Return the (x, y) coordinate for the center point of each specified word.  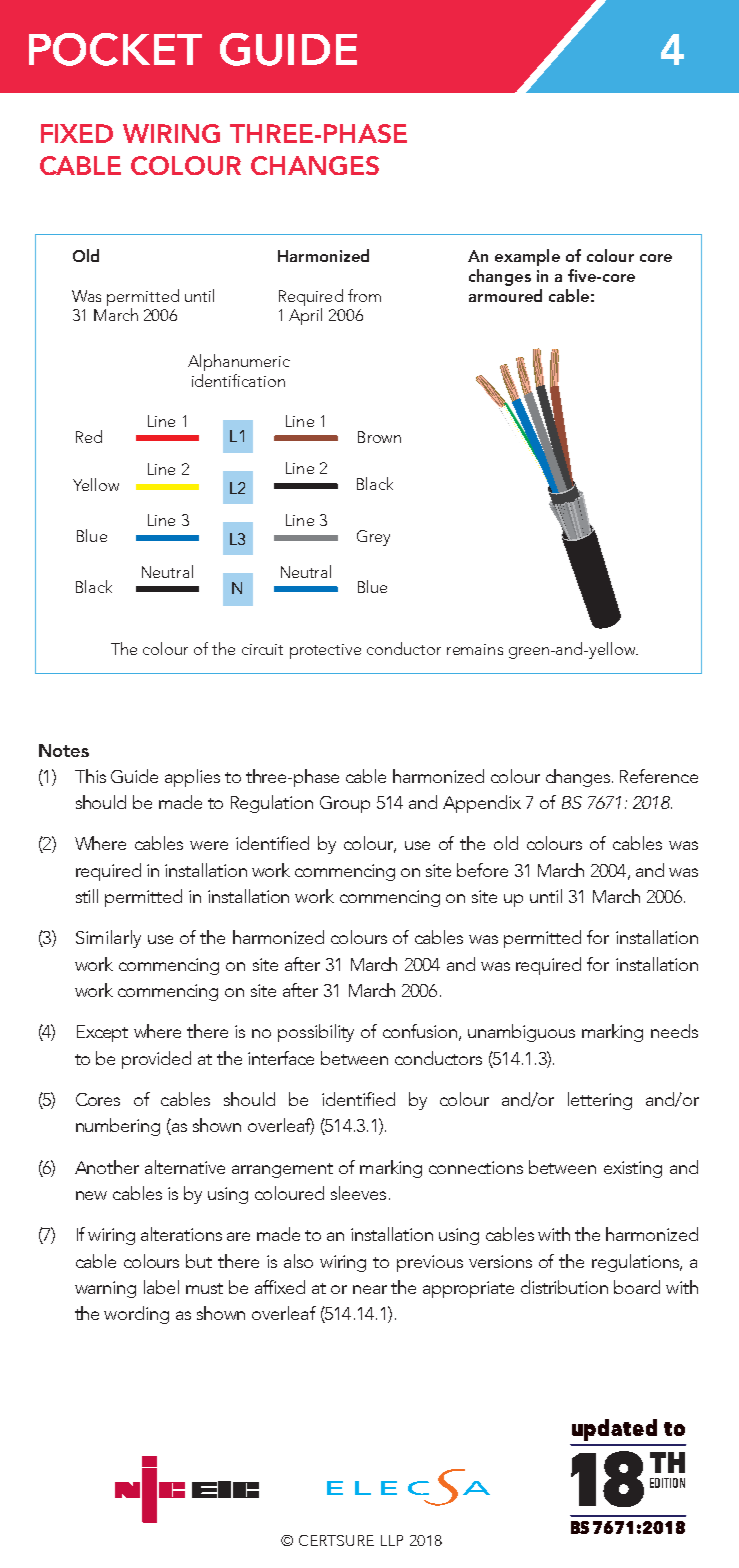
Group (345, 804)
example (527, 257)
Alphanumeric (239, 362)
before (482, 870)
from (364, 295)
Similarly (108, 939)
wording (136, 1315)
